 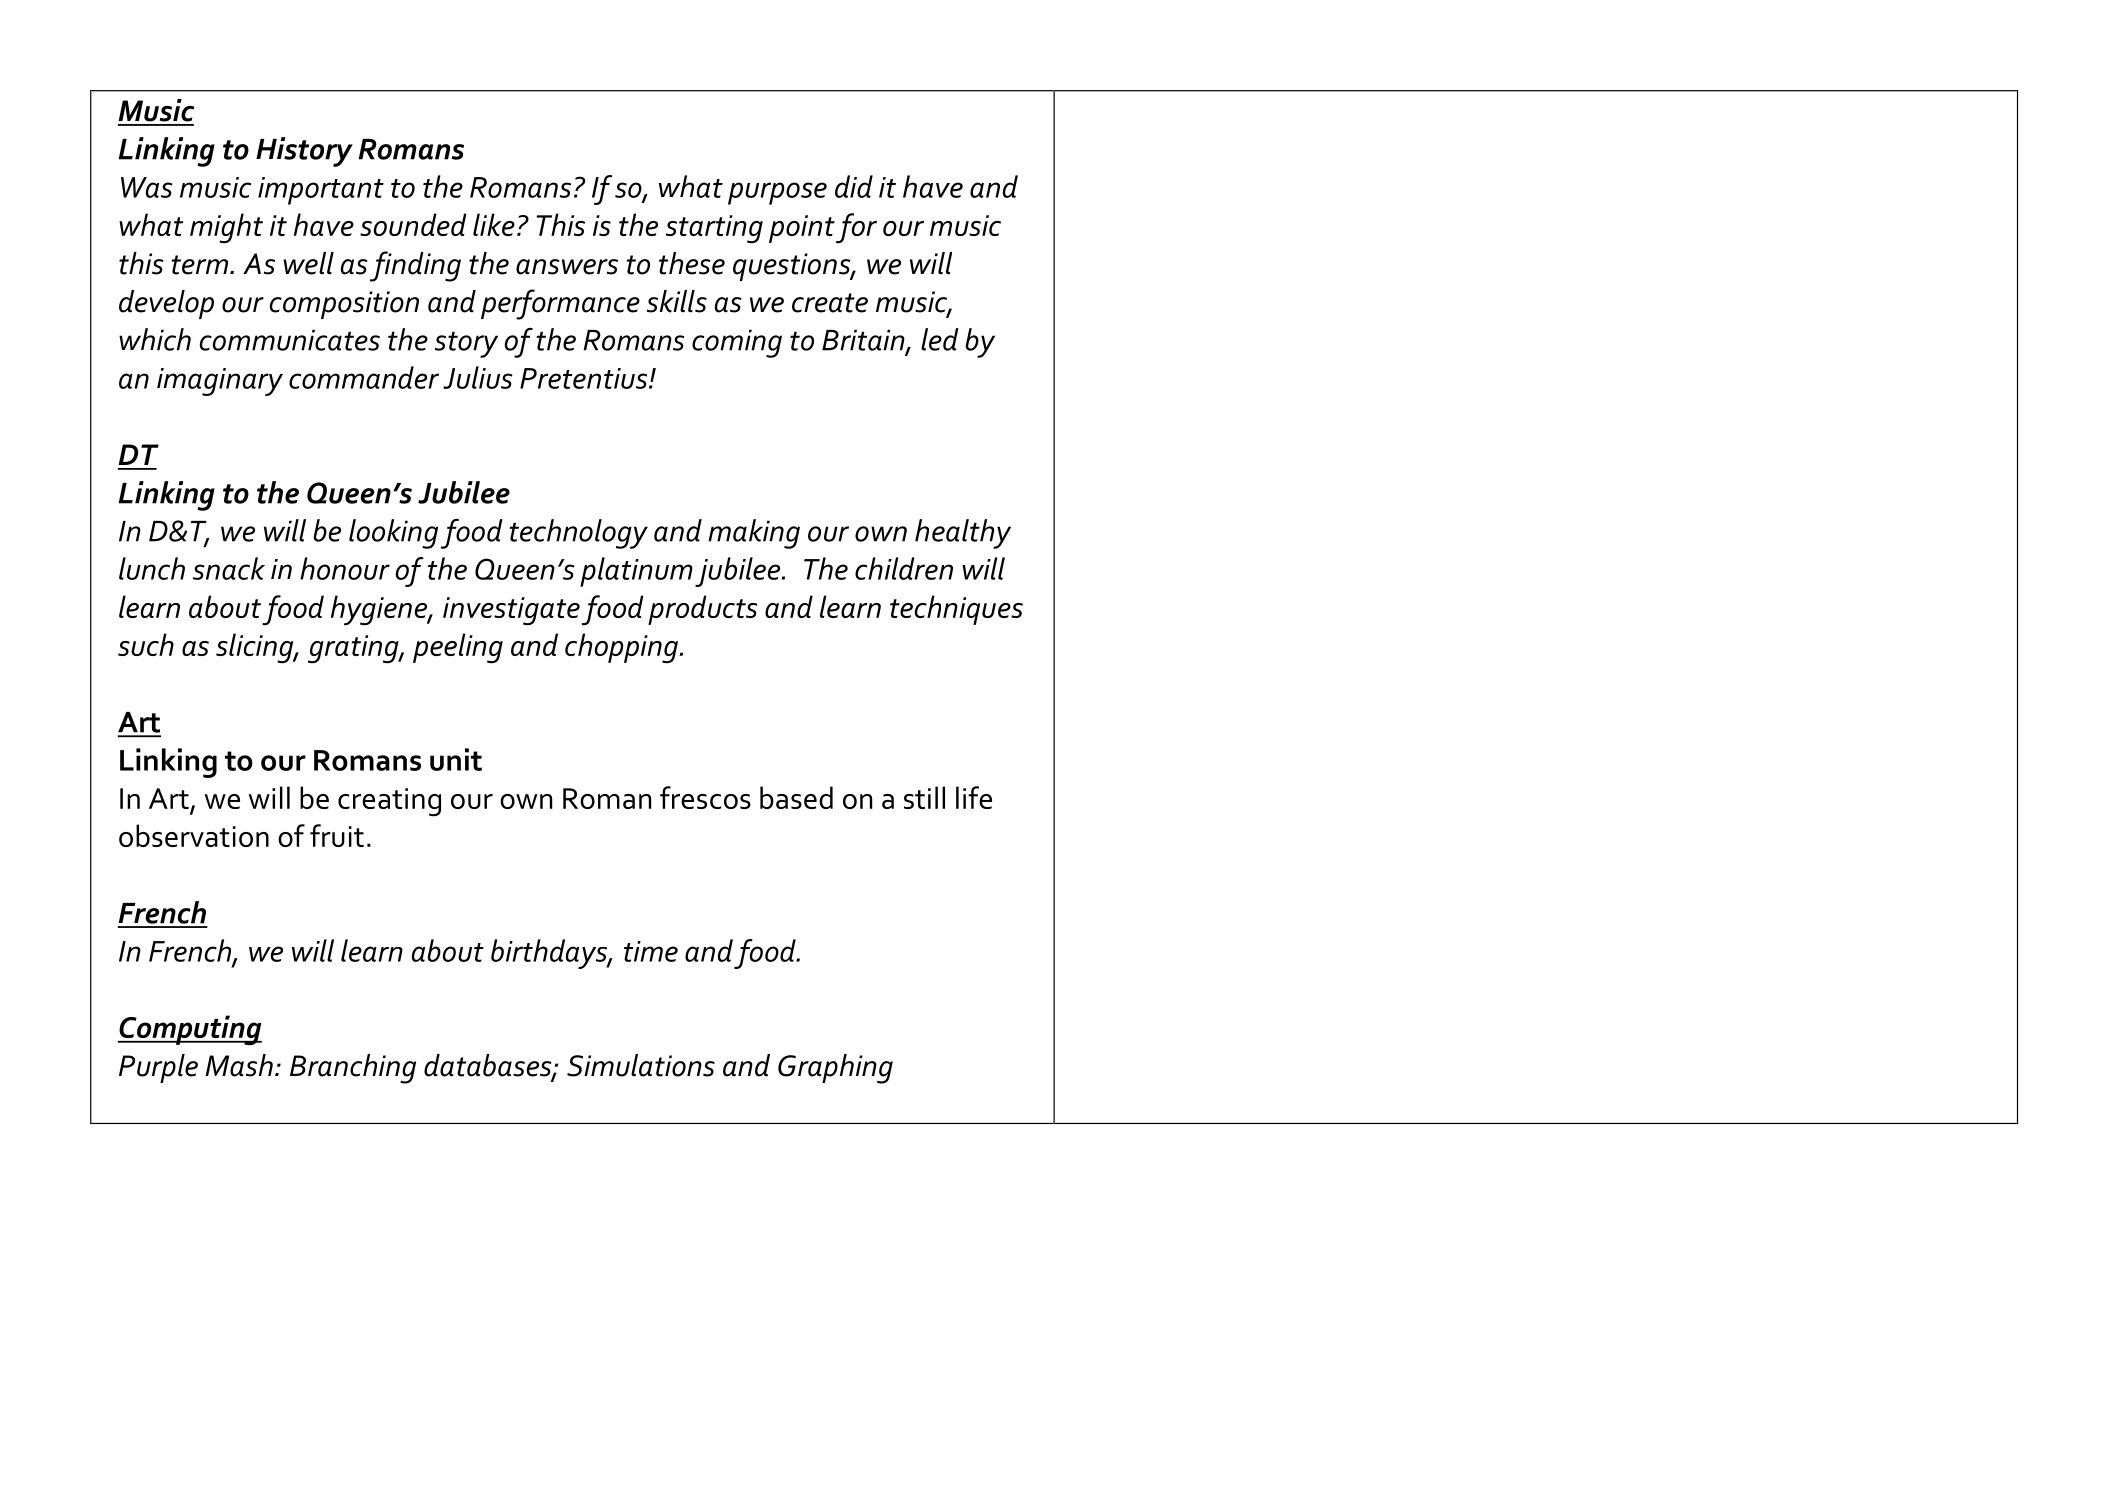 What do you see at coordinates (956, 610) in the screenshot?
I see `techniques` at bounding box center [956, 610].
